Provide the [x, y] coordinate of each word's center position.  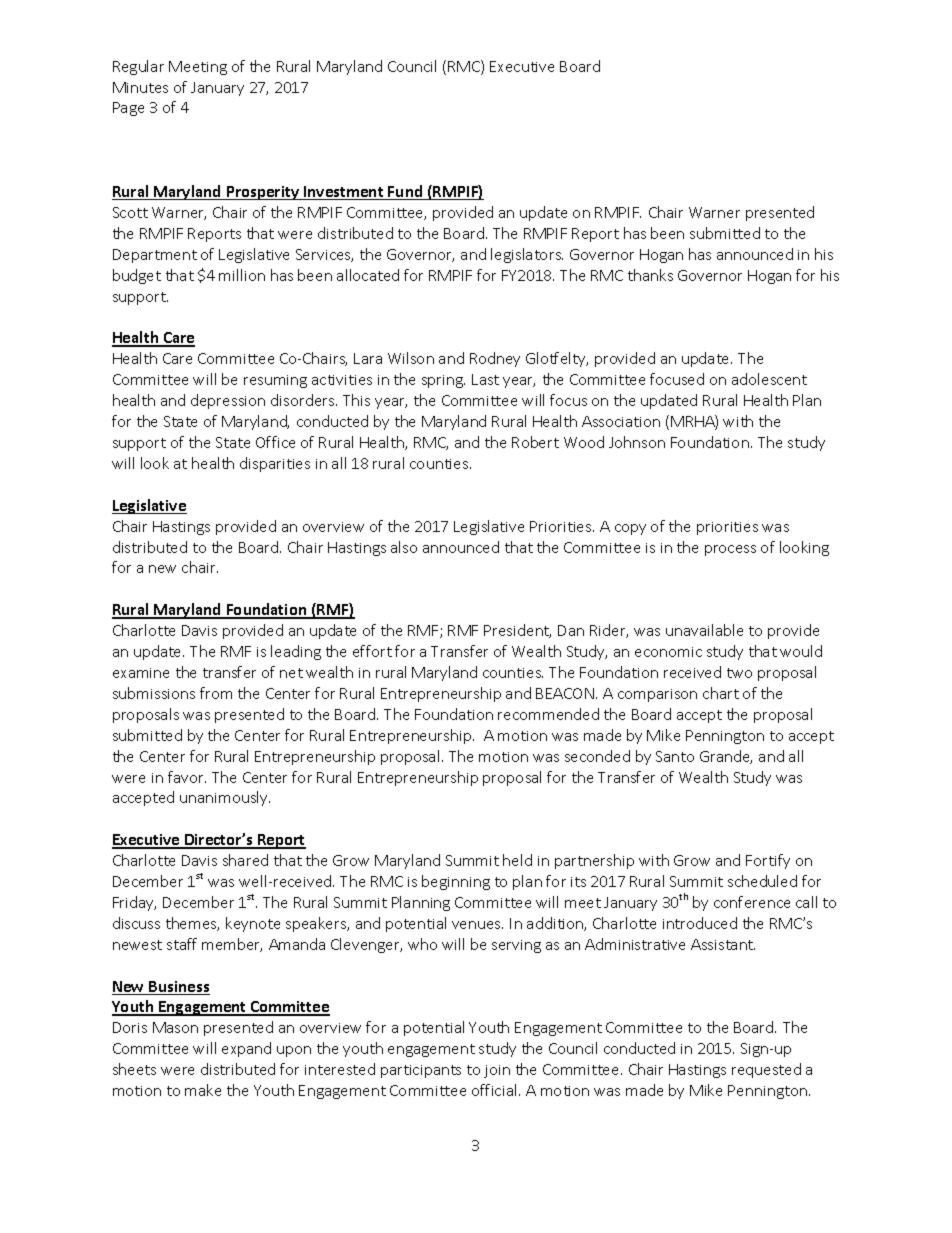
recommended [548, 714]
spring [443, 381]
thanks [650, 275]
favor [187, 777]
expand [246, 1049]
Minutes [140, 87]
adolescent [769, 379]
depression [228, 401]
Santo [675, 756]
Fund [406, 192]
